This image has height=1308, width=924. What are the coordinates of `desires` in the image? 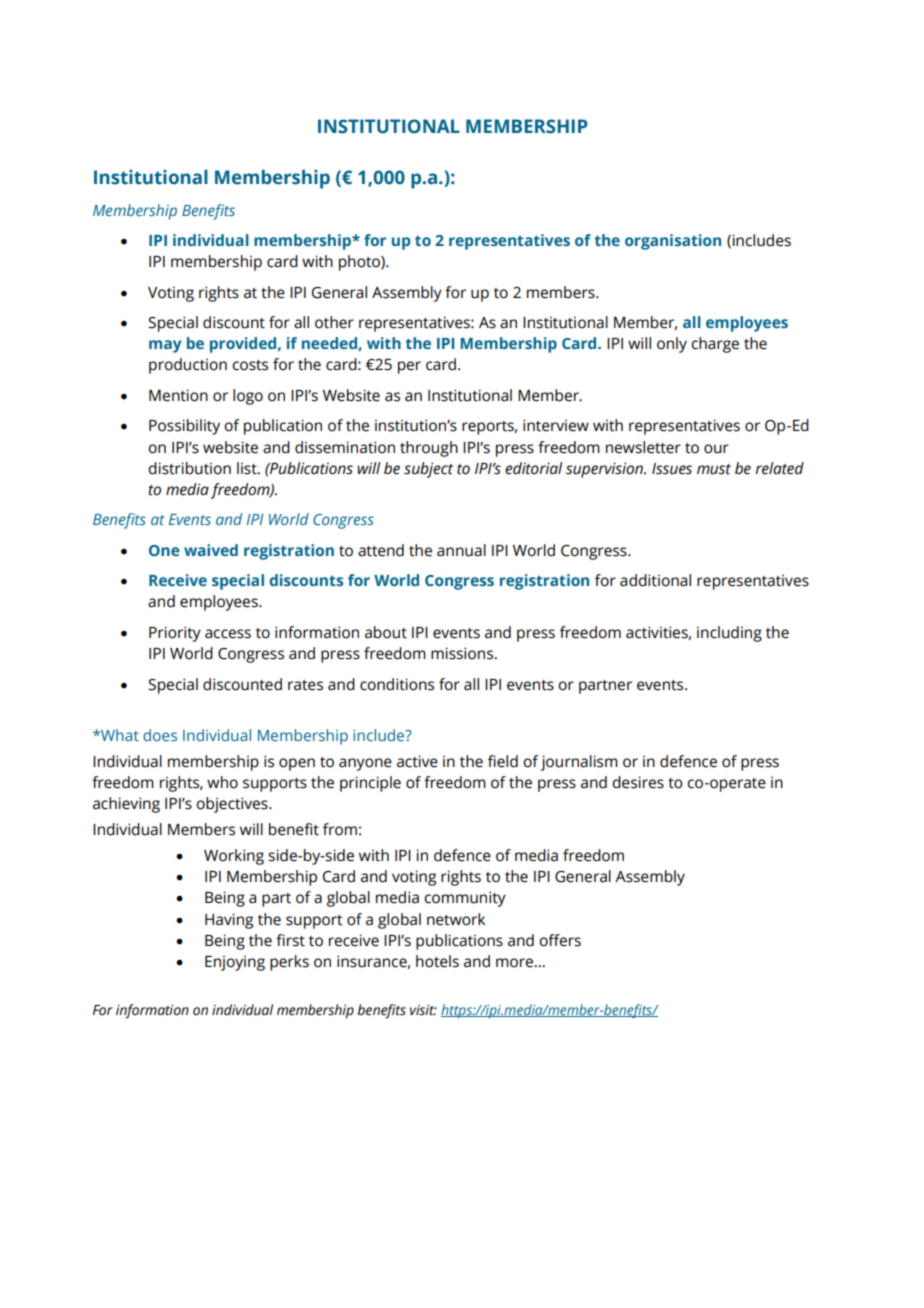 It's located at (638, 782).
